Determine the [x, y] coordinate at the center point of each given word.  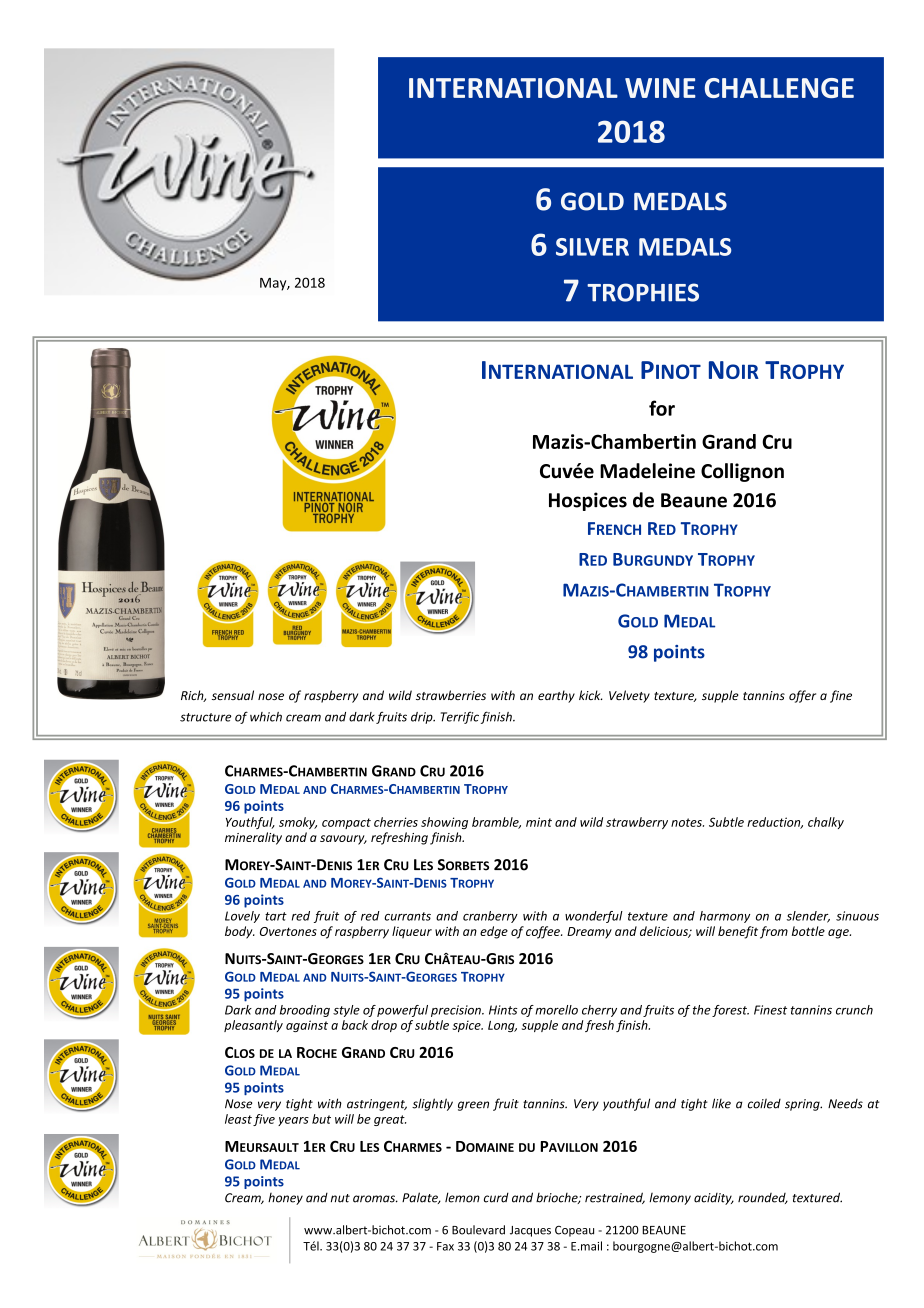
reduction [775, 823]
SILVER [592, 247]
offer [802, 696]
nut [340, 1198]
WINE [660, 88]
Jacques [530, 1231]
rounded [763, 1198]
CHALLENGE [779, 88]
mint [539, 822]
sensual [233, 695]
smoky [298, 823]
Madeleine [647, 471]
